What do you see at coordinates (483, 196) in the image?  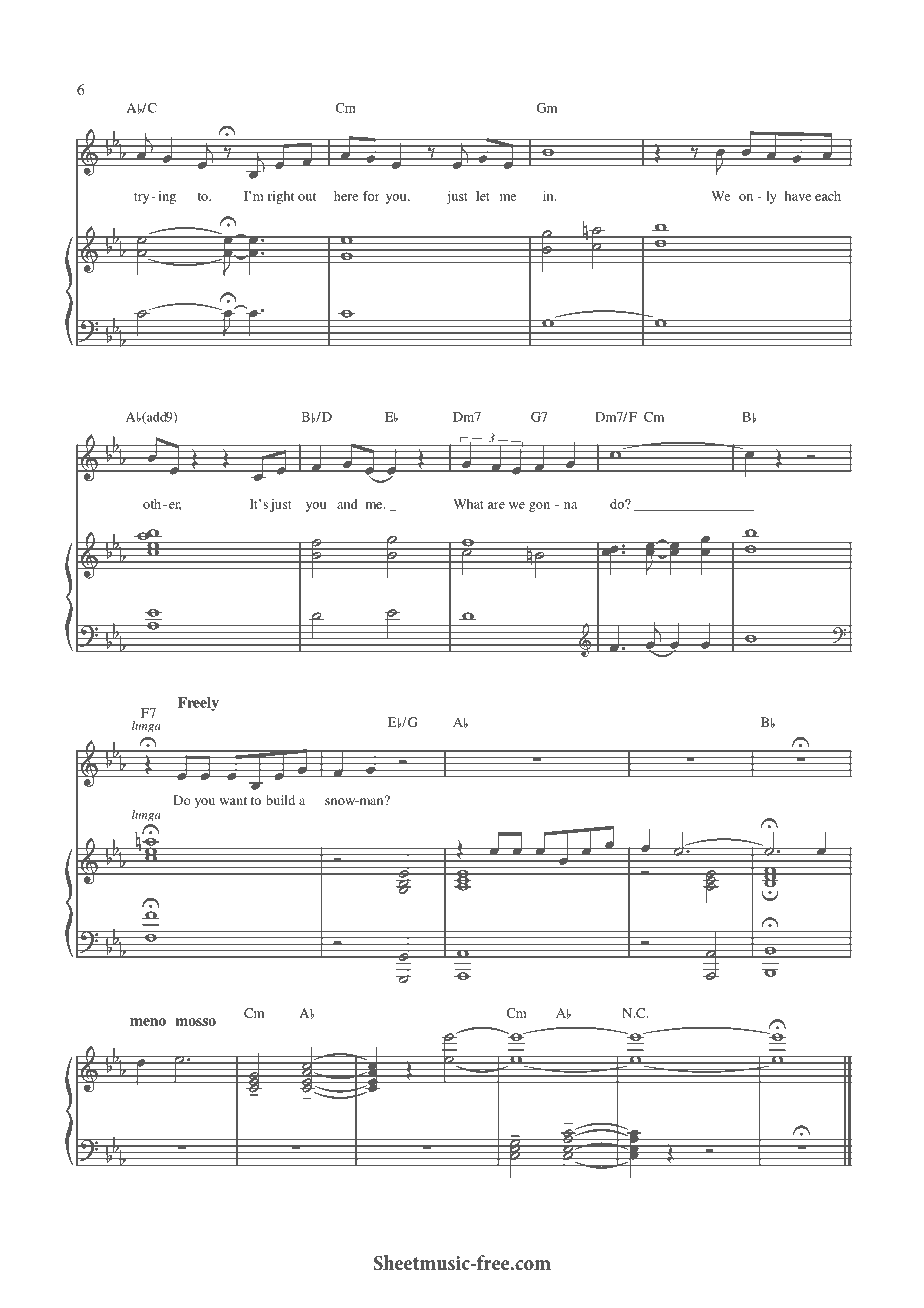 I see `let` at bounding box center [483, 196].
